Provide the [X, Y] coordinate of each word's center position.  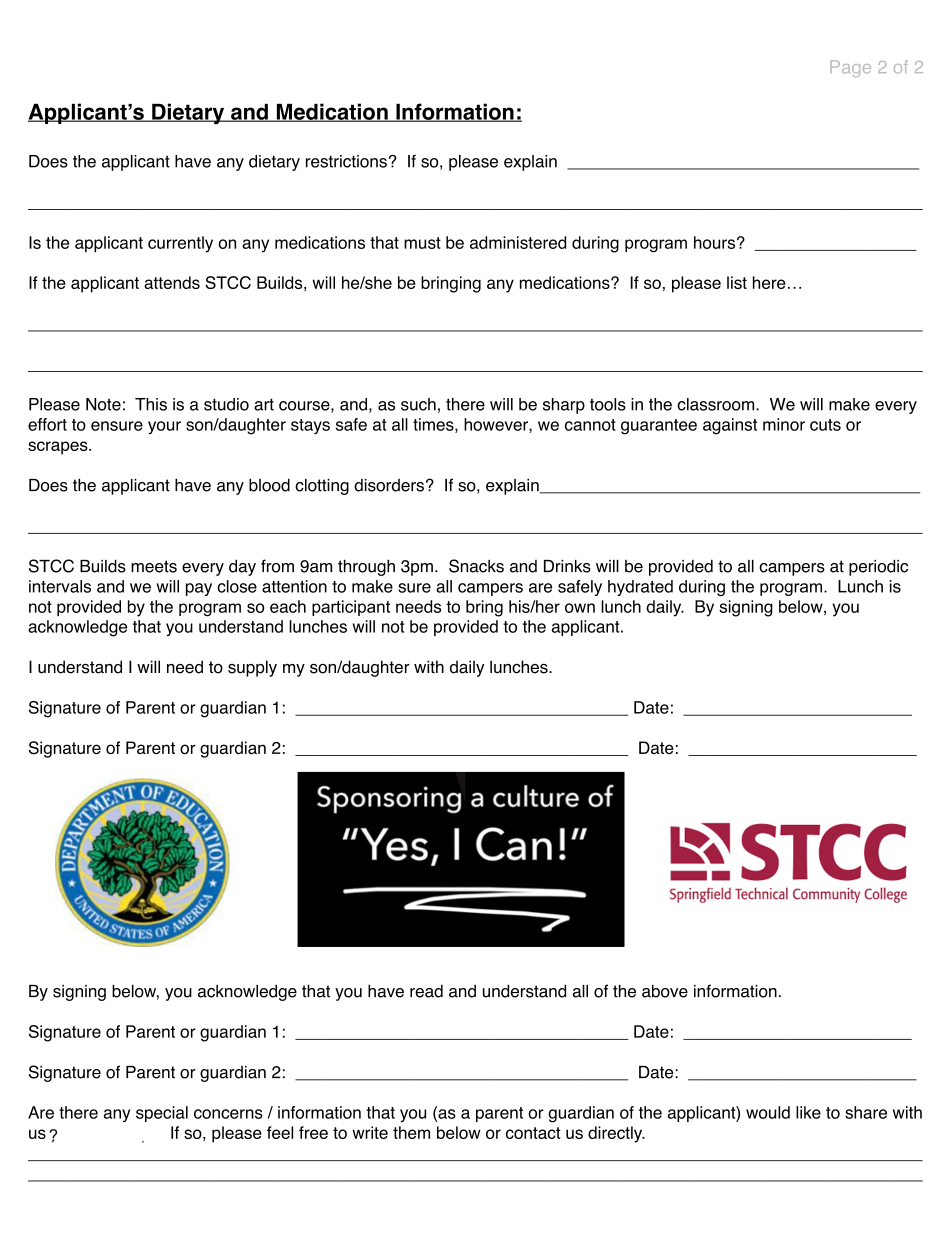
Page [850, 68]
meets [154, 566]
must [422, 243]
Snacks [476, 566]
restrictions [346, 161]
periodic [878, 567]
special [162, 1114]
